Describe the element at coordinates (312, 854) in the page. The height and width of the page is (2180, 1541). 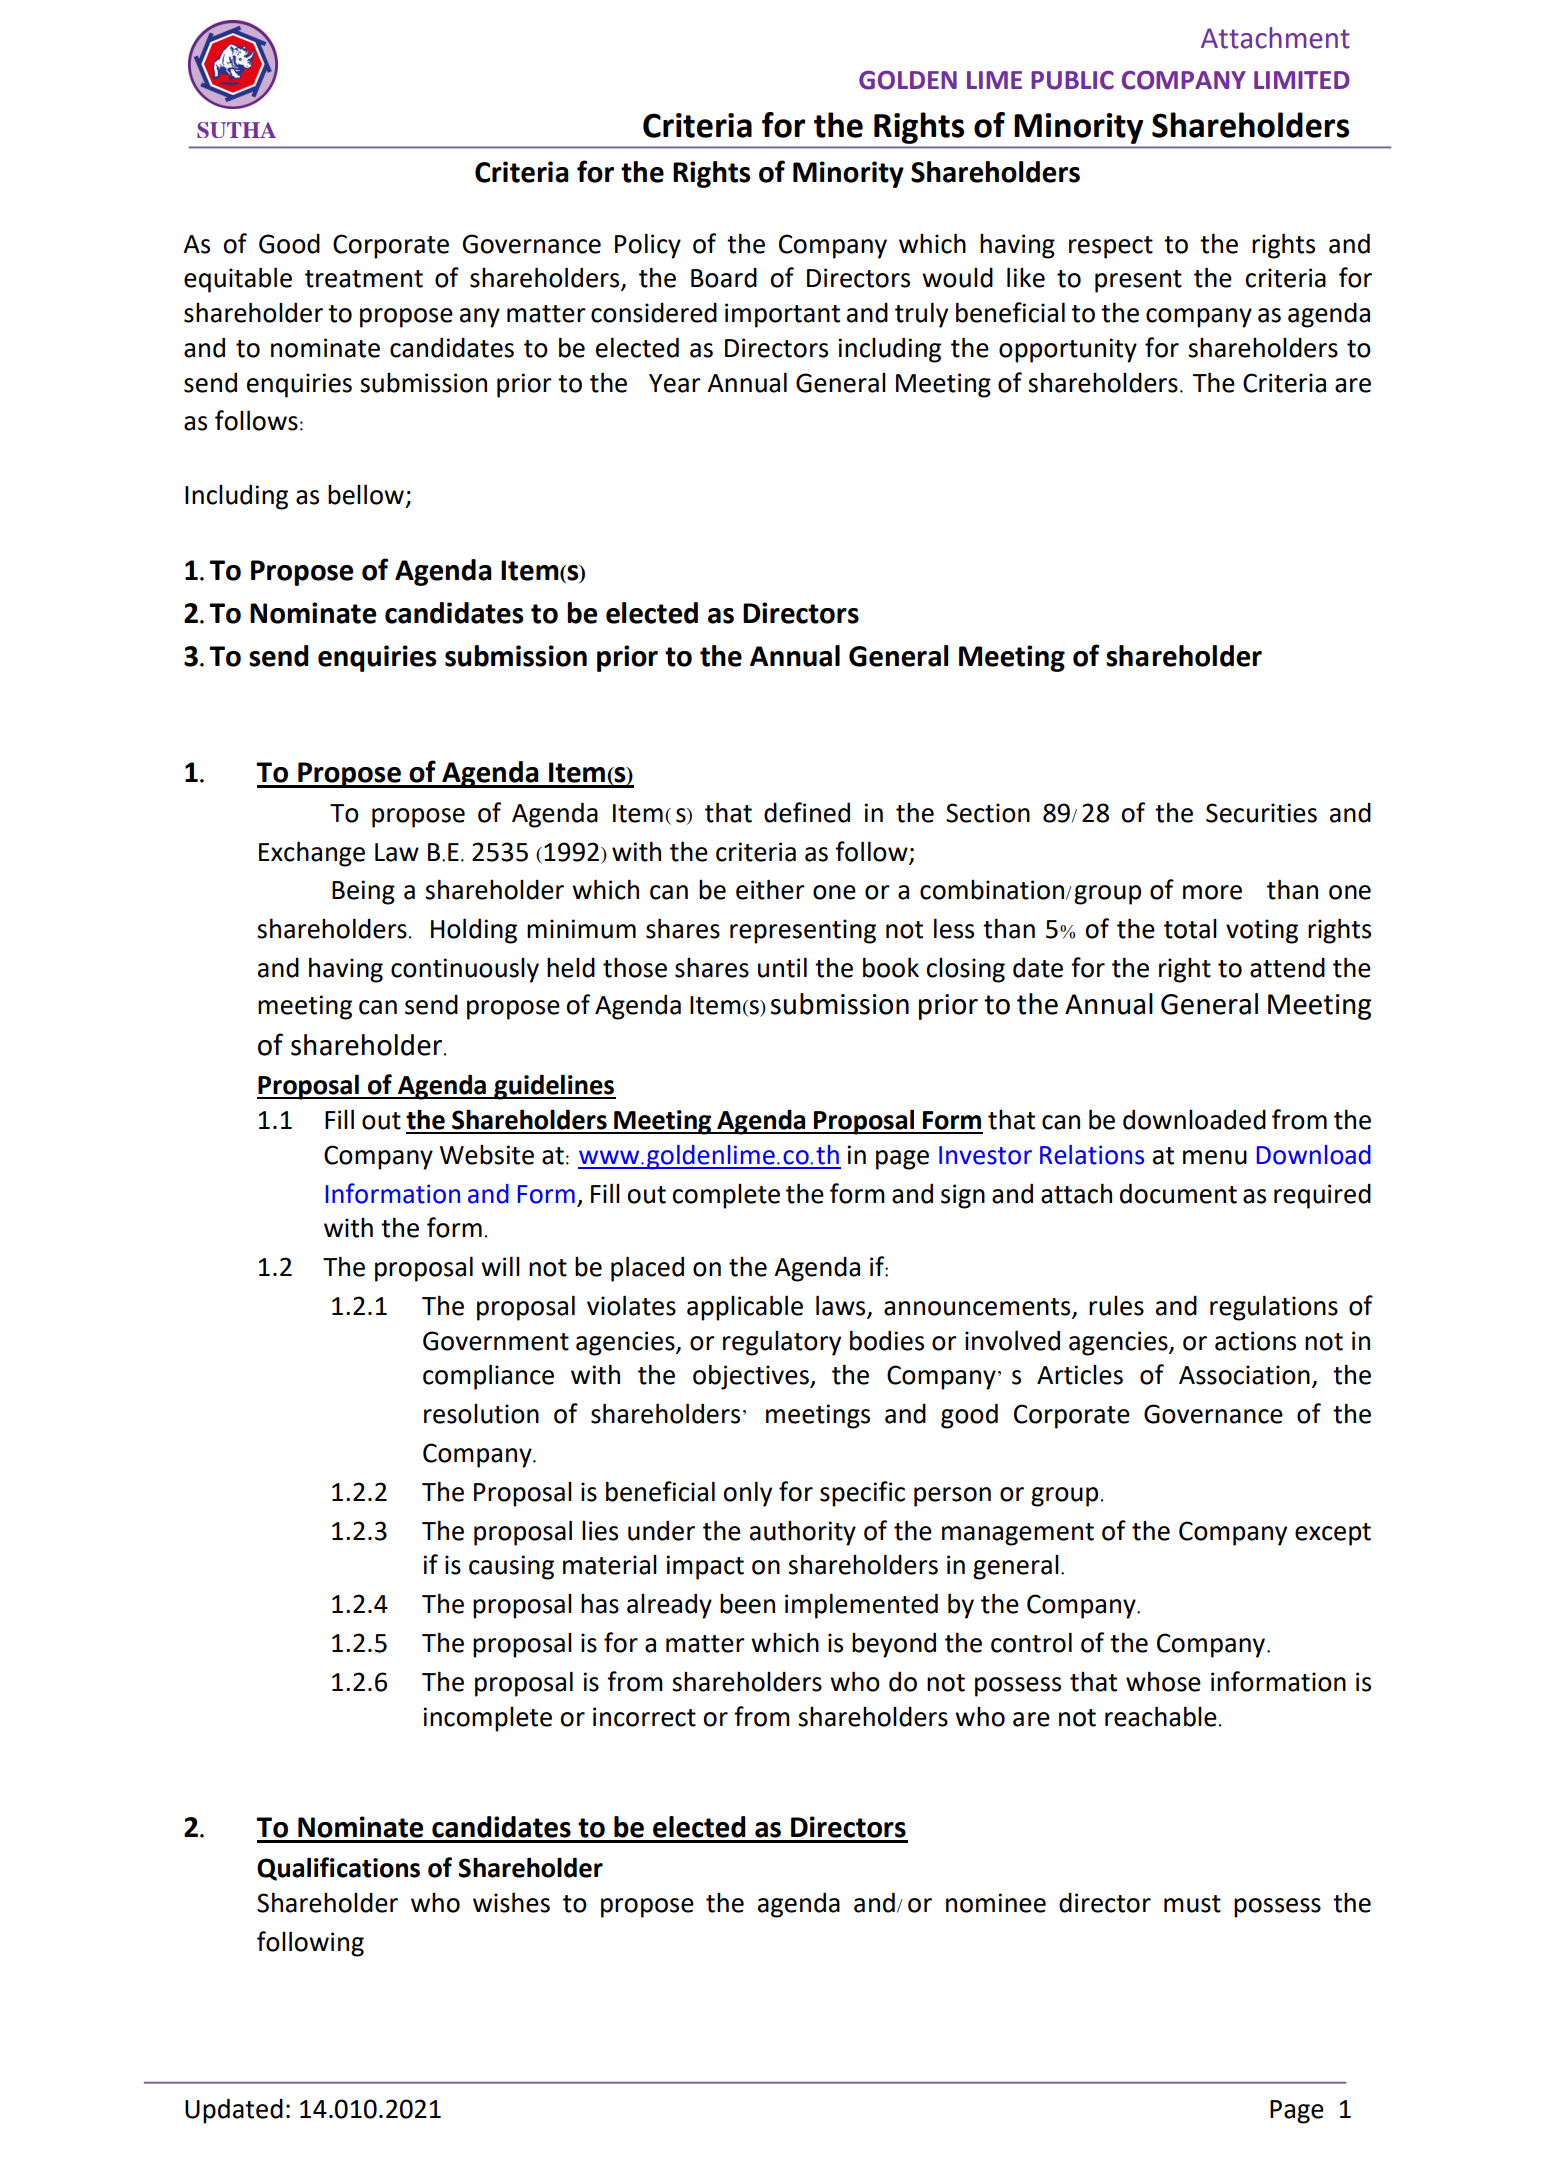
I see `Exchange` at that location.
